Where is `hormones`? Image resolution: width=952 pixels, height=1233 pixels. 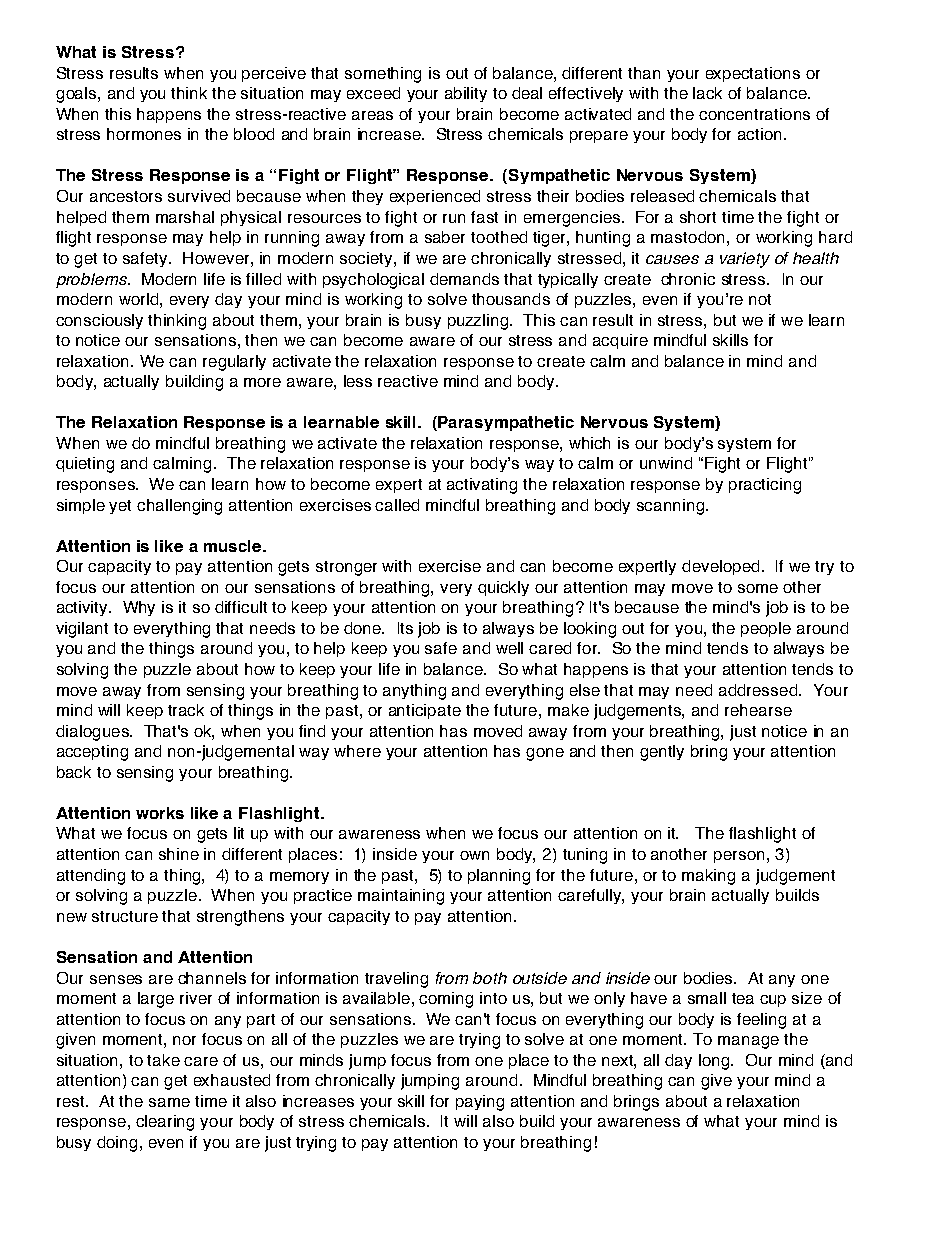
hormones is located at coordinates (144, 134).
